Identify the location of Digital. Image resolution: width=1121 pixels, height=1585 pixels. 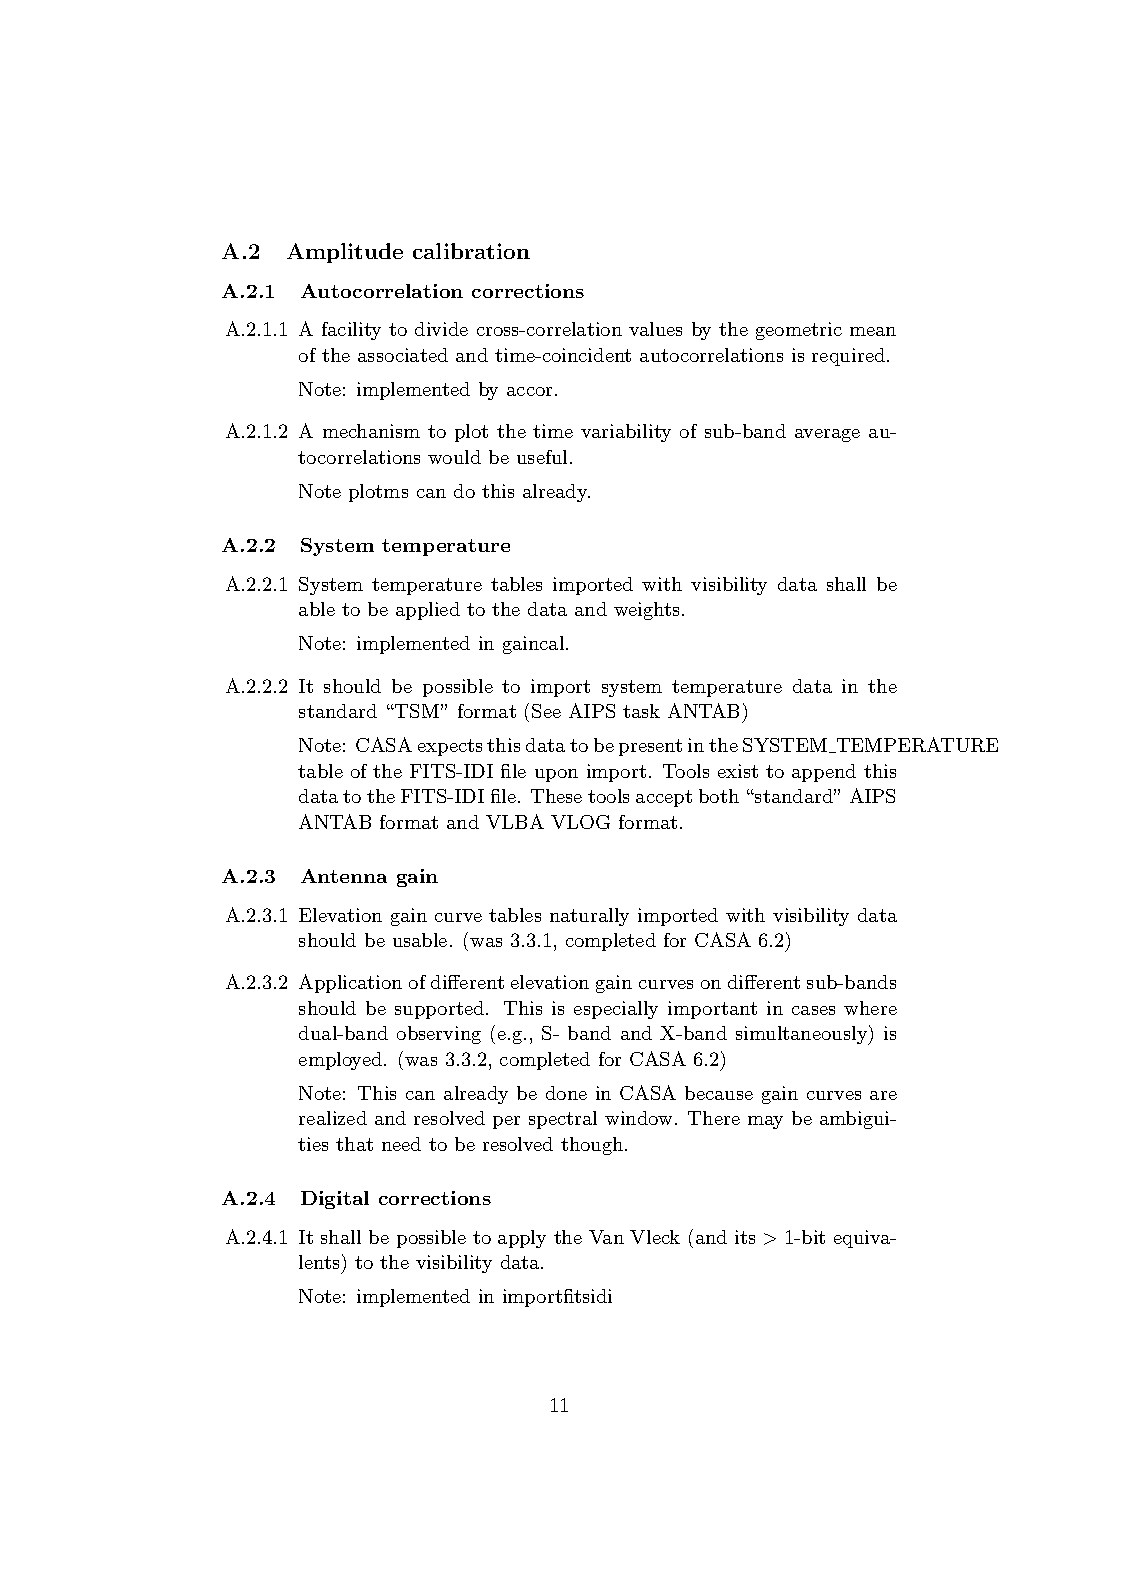
(335, 1200).
